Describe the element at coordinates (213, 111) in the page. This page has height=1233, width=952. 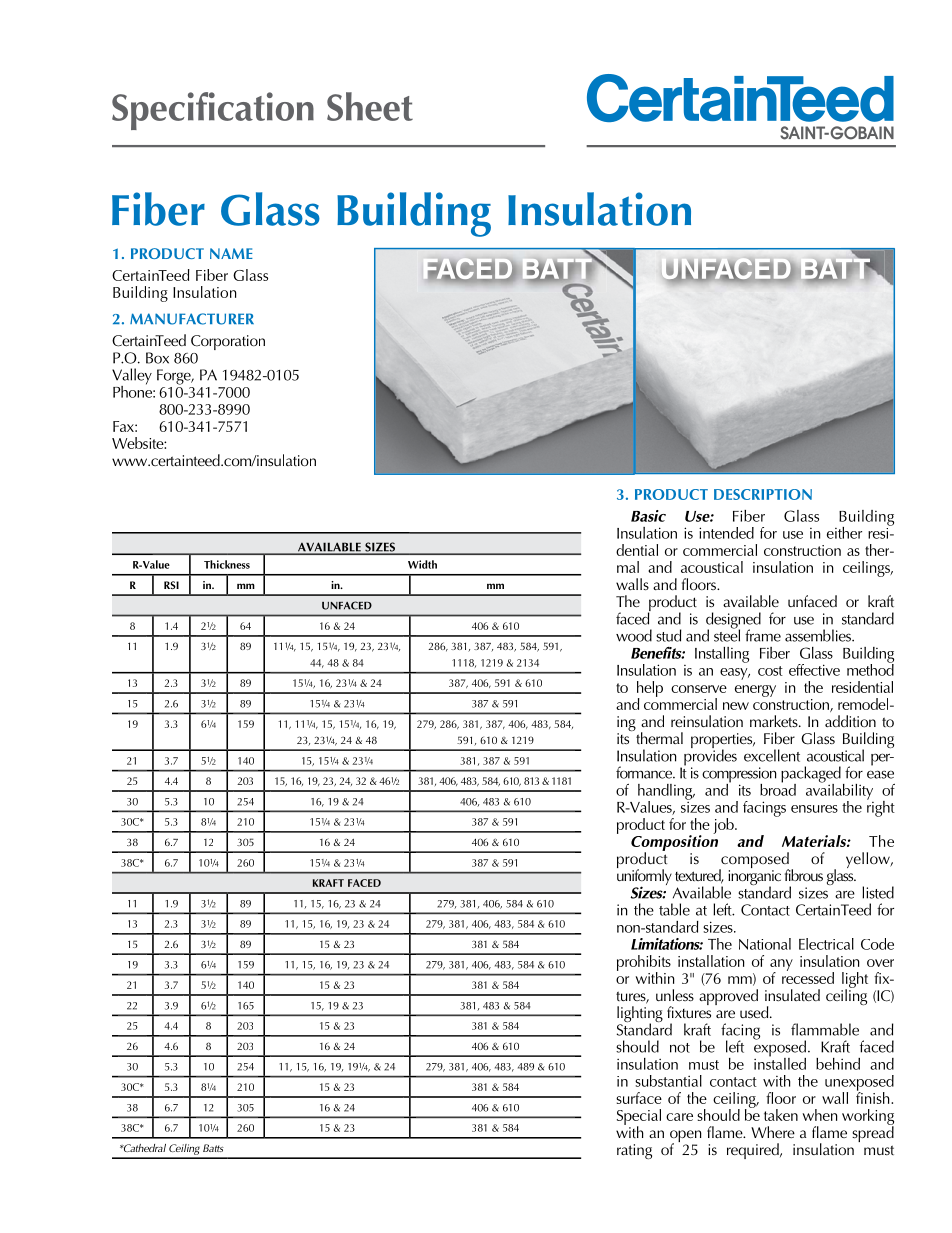
I see `Specification` at that location.
